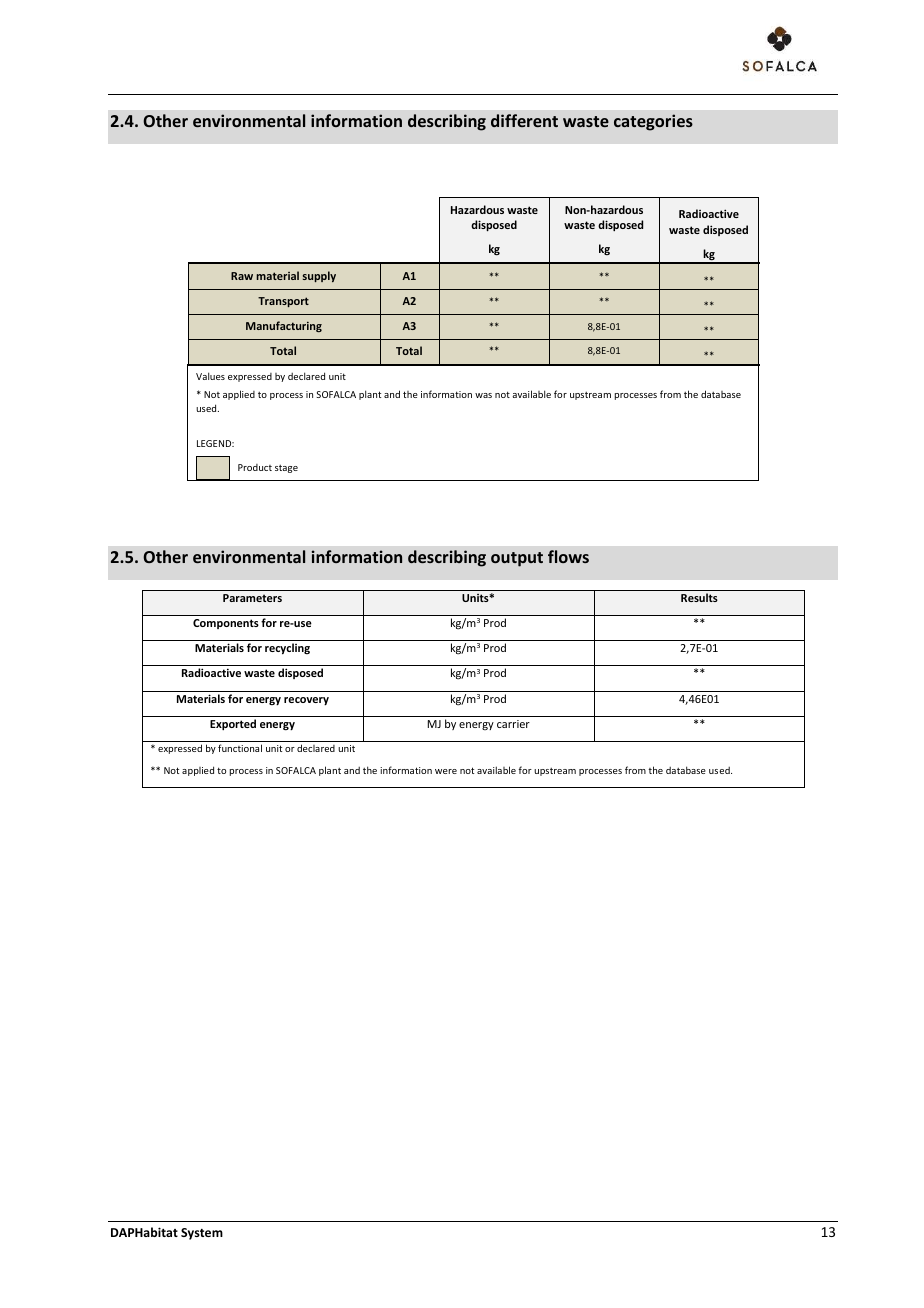  Describe the element at coordinates (699, 597) in the image. I see `Results` at that location.
